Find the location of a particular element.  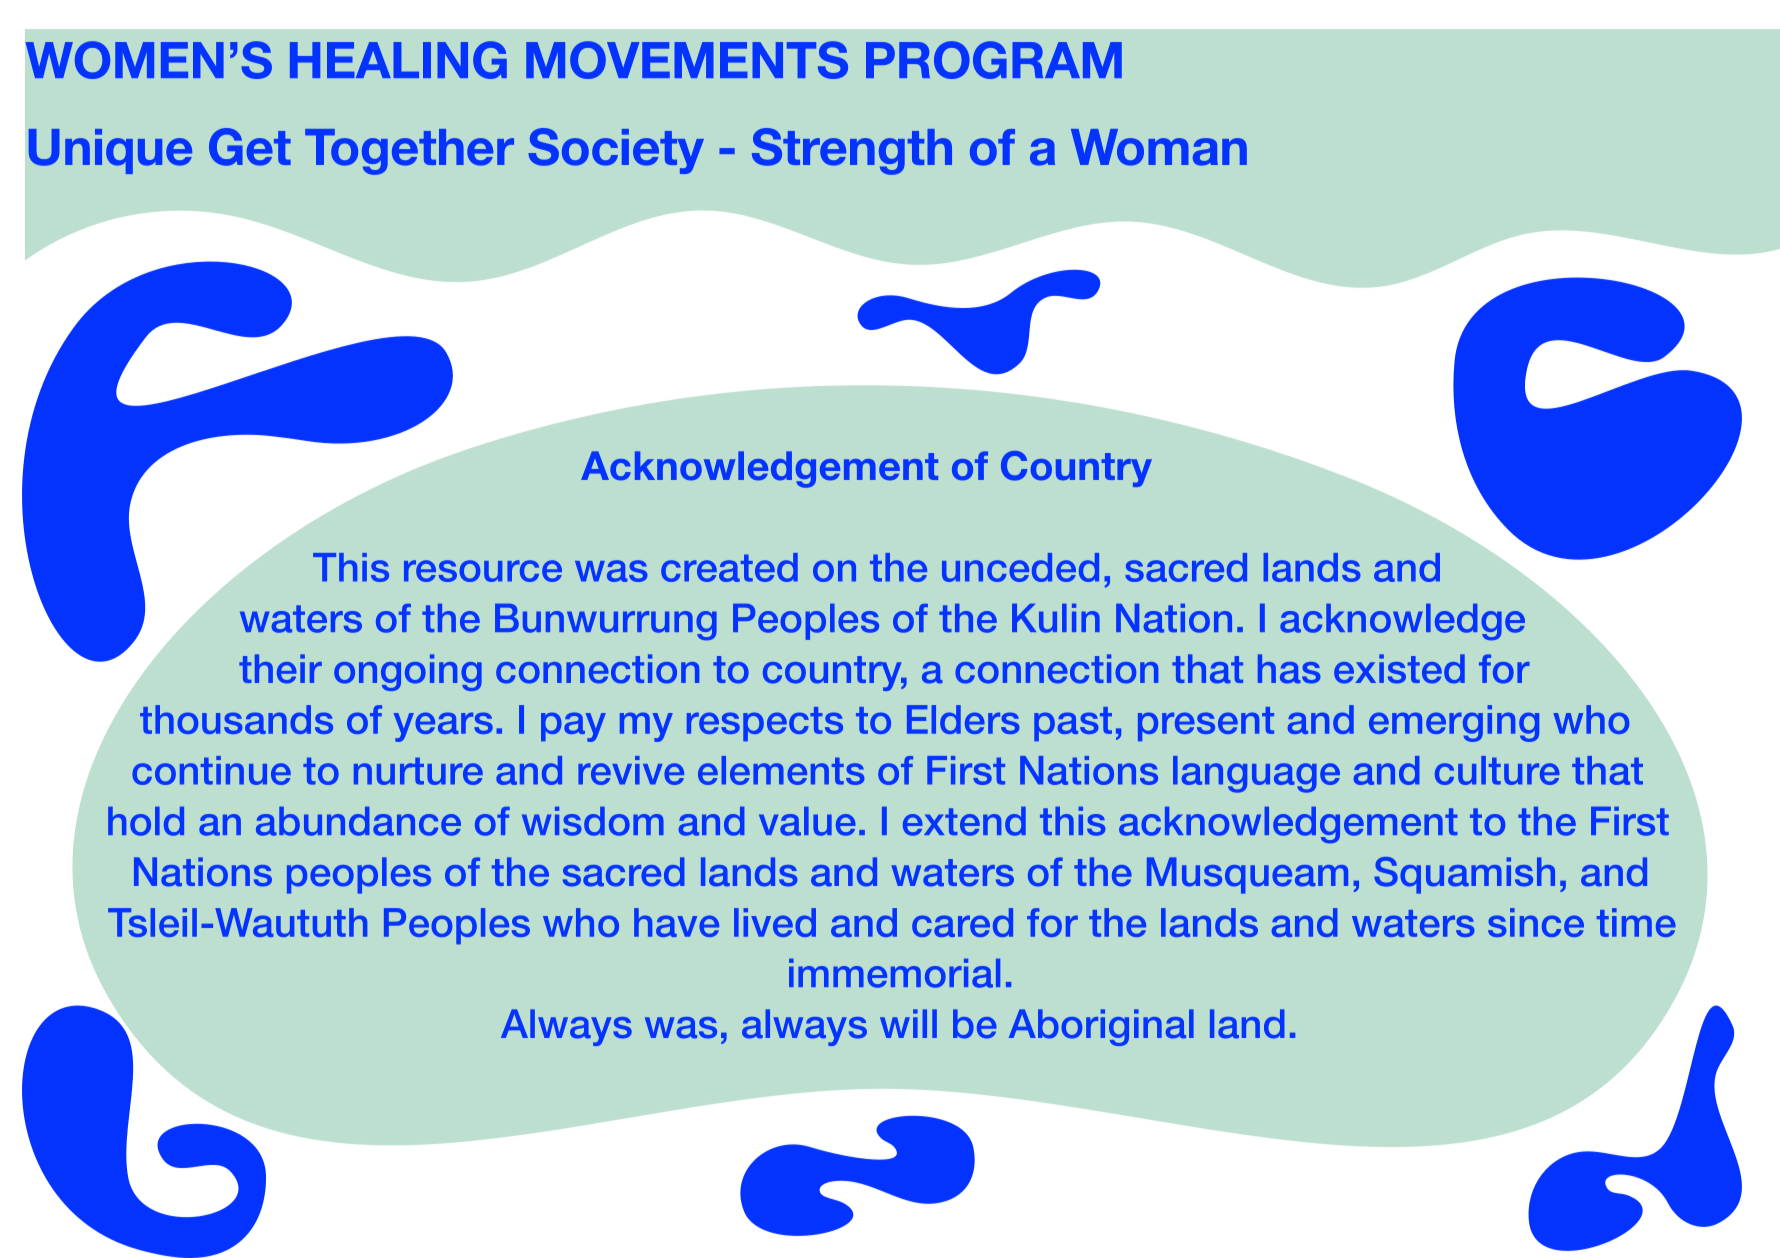

created is located at coordinates (729, 567).
